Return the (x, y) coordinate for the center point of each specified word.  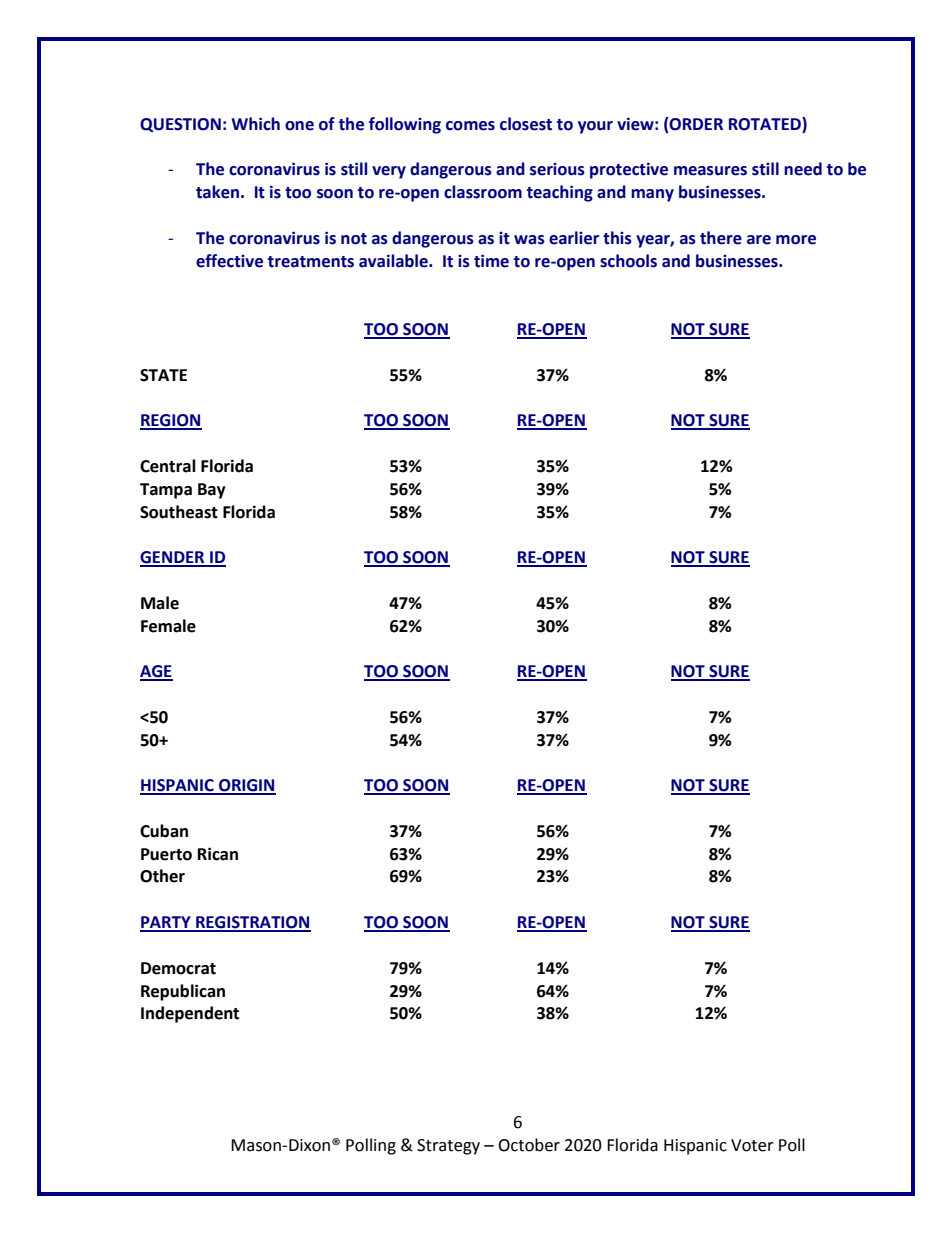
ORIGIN (246, 786)
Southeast (179, 512)
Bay (212, 491)
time (491, 261)
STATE (163, 375)
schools (628, 261)
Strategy (448, 1147)
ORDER (695, 124)
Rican (218, 854)
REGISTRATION (252, 923)
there (721, 238)
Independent (190, 1014)
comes (470, 126)
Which (256, 124)
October (529, 1145)
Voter (752, 1145)
